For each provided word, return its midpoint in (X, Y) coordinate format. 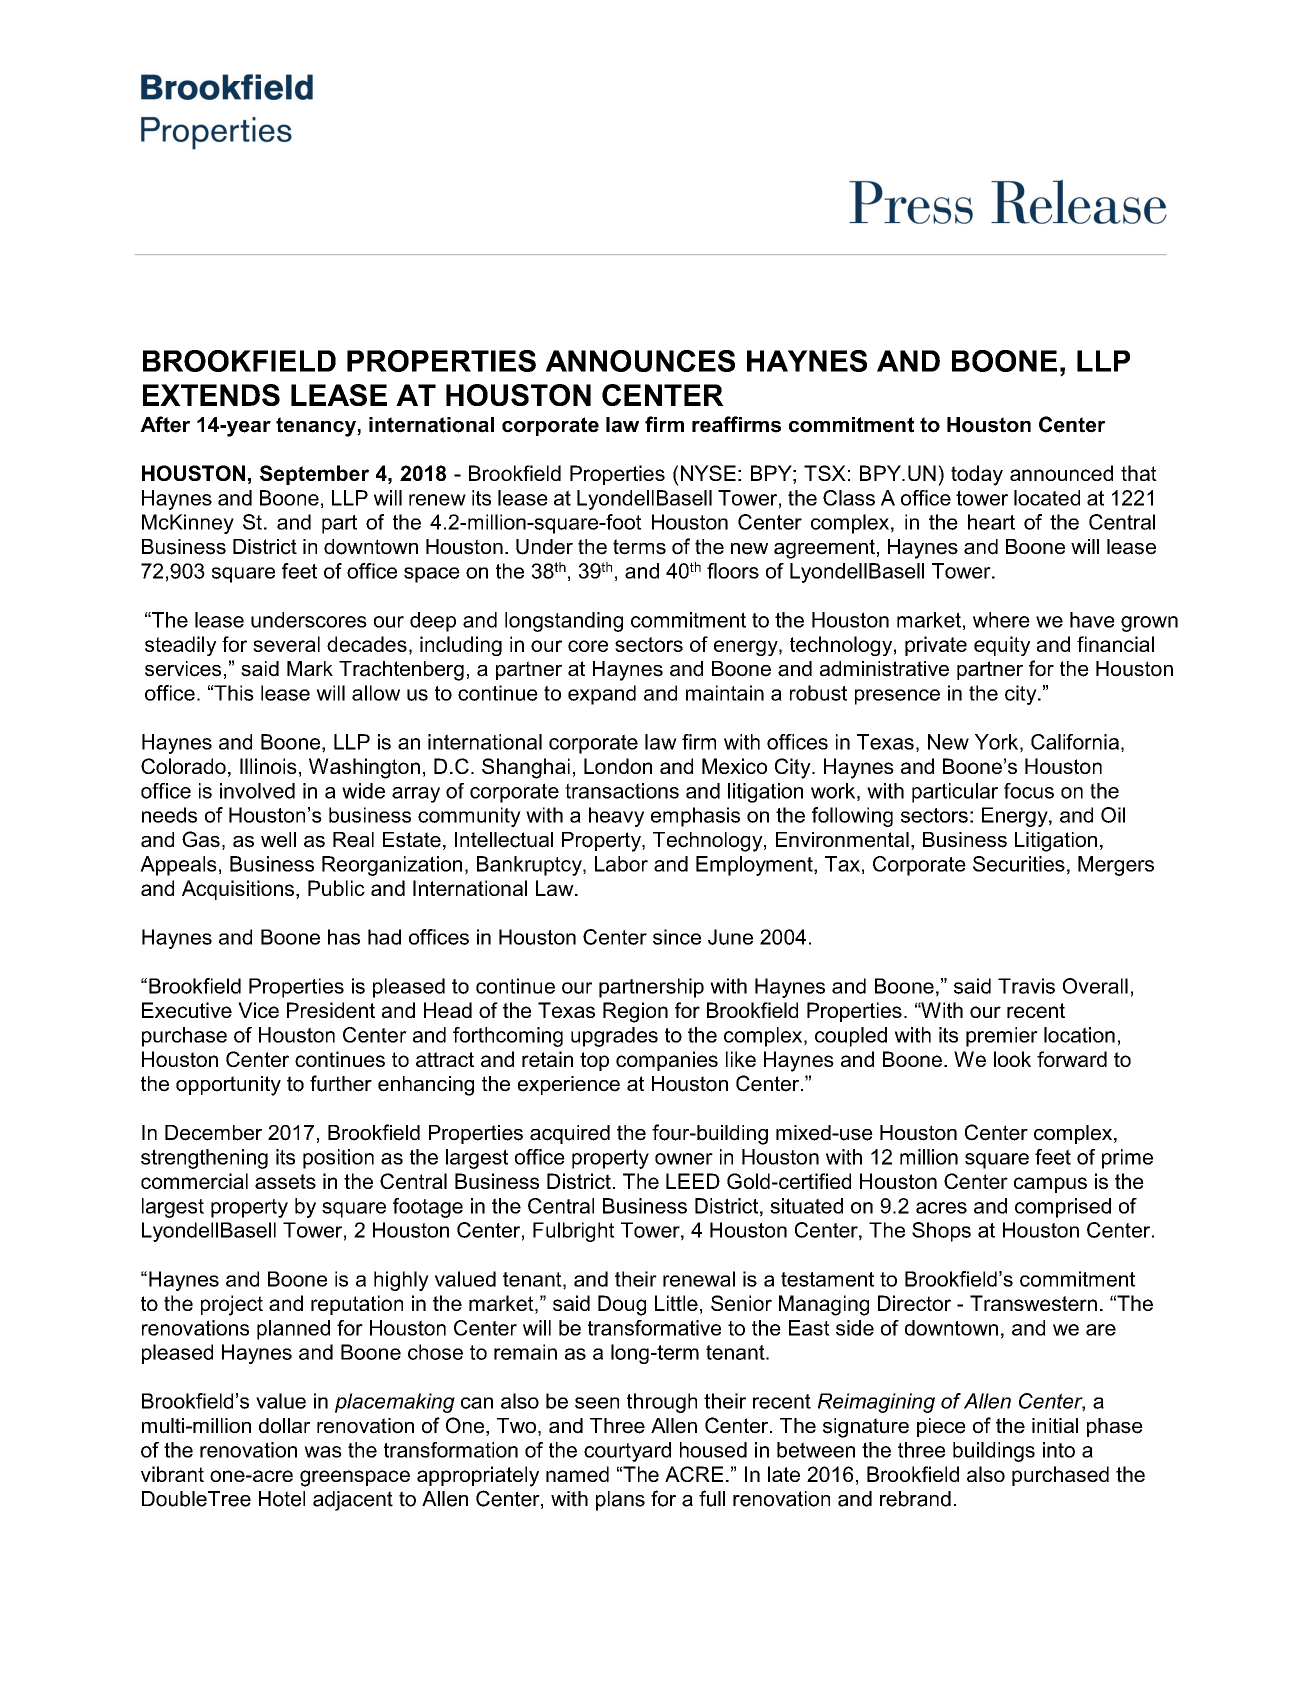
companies (667, 1061)
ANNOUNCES (640, 361)
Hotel (282, 1499)
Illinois (268, 766)
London (618, 766)
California (1075, 742)
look (1012, 1059)
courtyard (627, 1452)
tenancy (317, 427)
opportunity (228, 1086)
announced (1061, 473)
